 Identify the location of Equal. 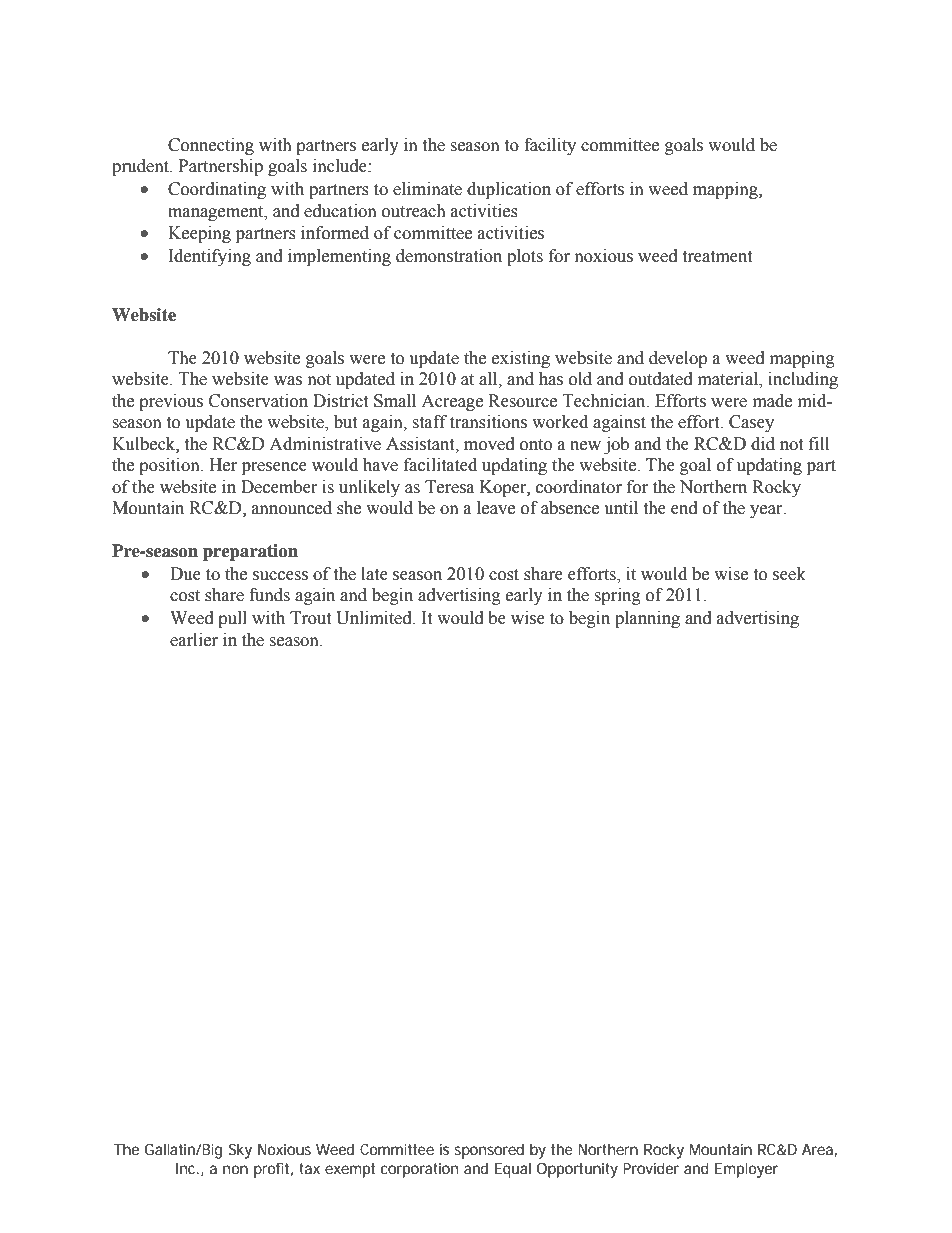
(513, 1170).
